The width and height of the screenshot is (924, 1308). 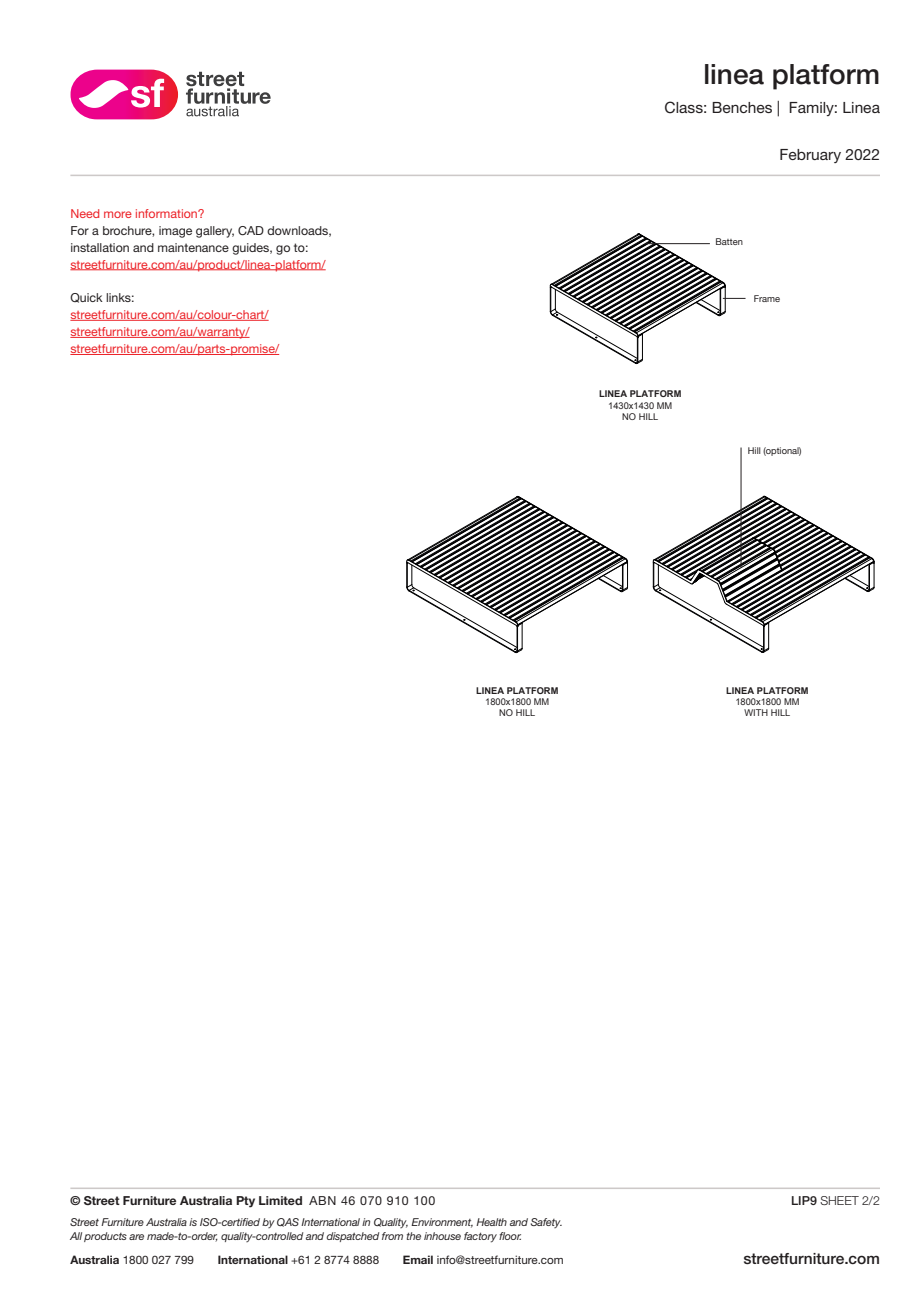 What do you see at coordinates (251, 231) in the screenshot?
I see `CAD` at bounding box center [251, 231].
